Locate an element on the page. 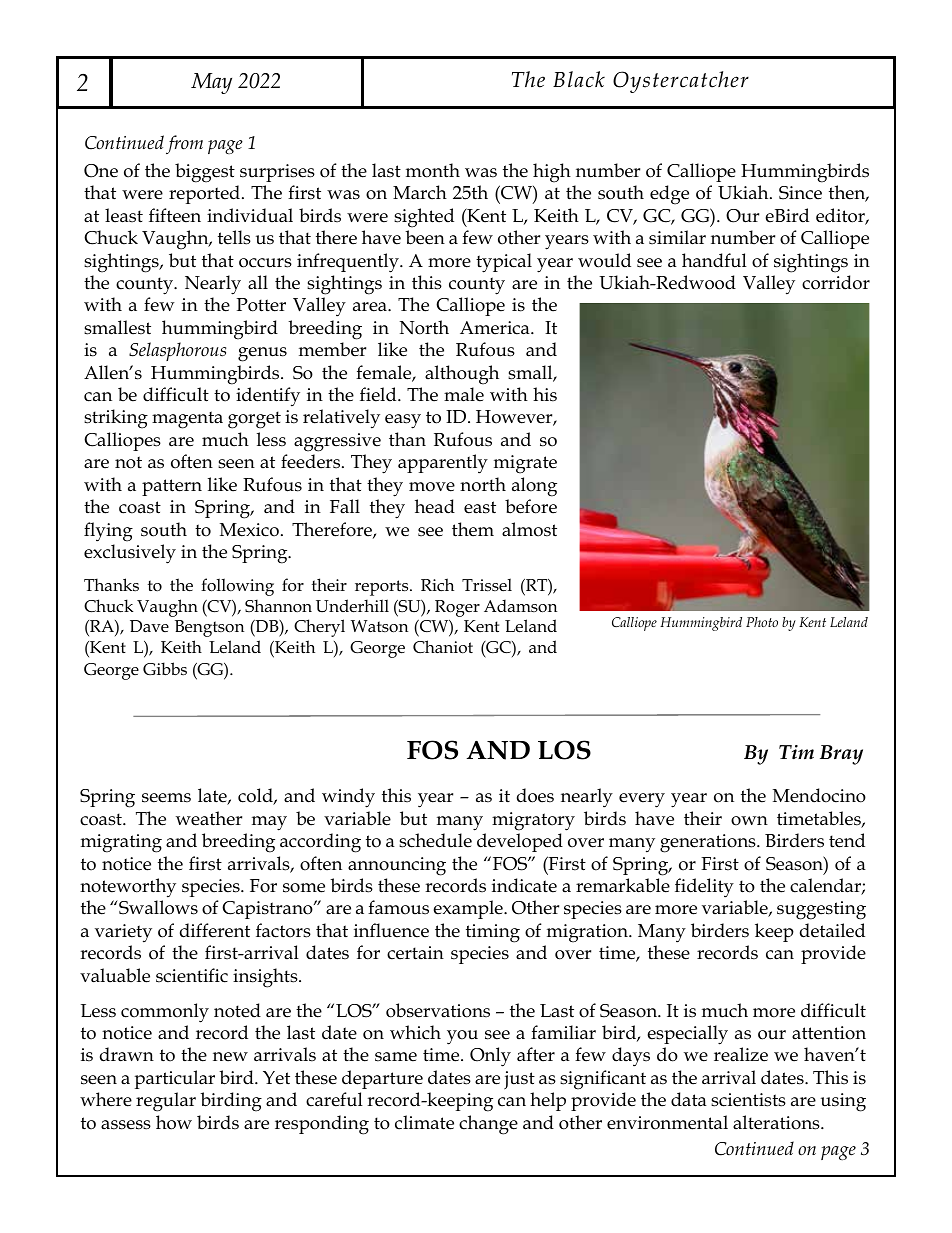 Image resolution: width=952 pixels, height=1233 pixels. from is located at coordinates (184, 144).
